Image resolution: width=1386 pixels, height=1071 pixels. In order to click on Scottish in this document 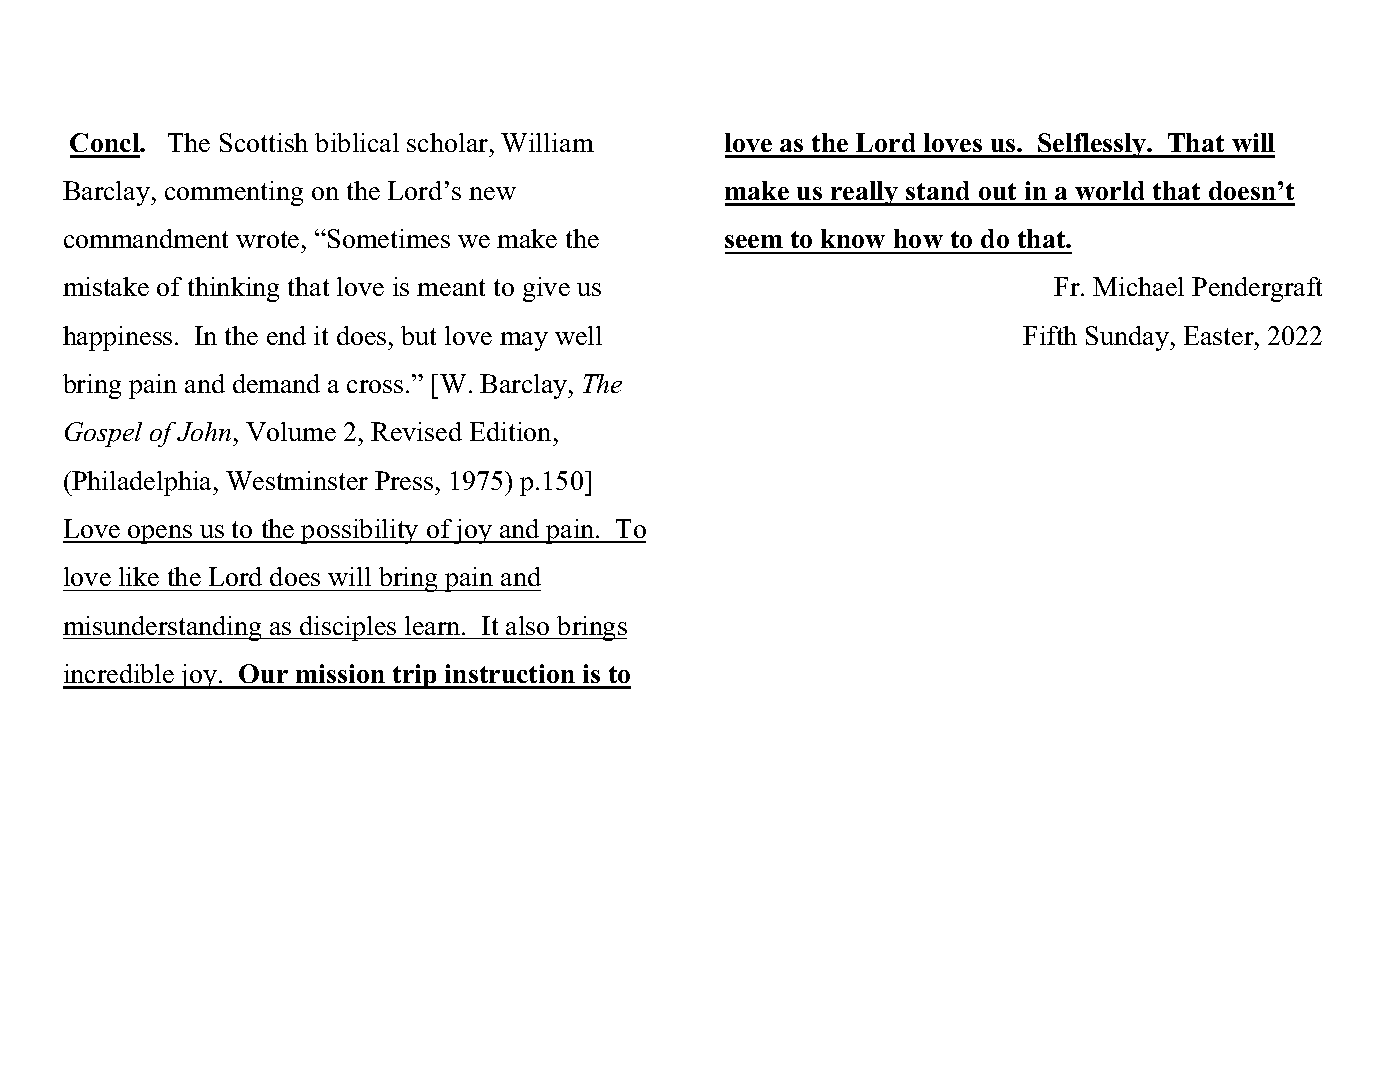, I will do `click(264, 142)`.
